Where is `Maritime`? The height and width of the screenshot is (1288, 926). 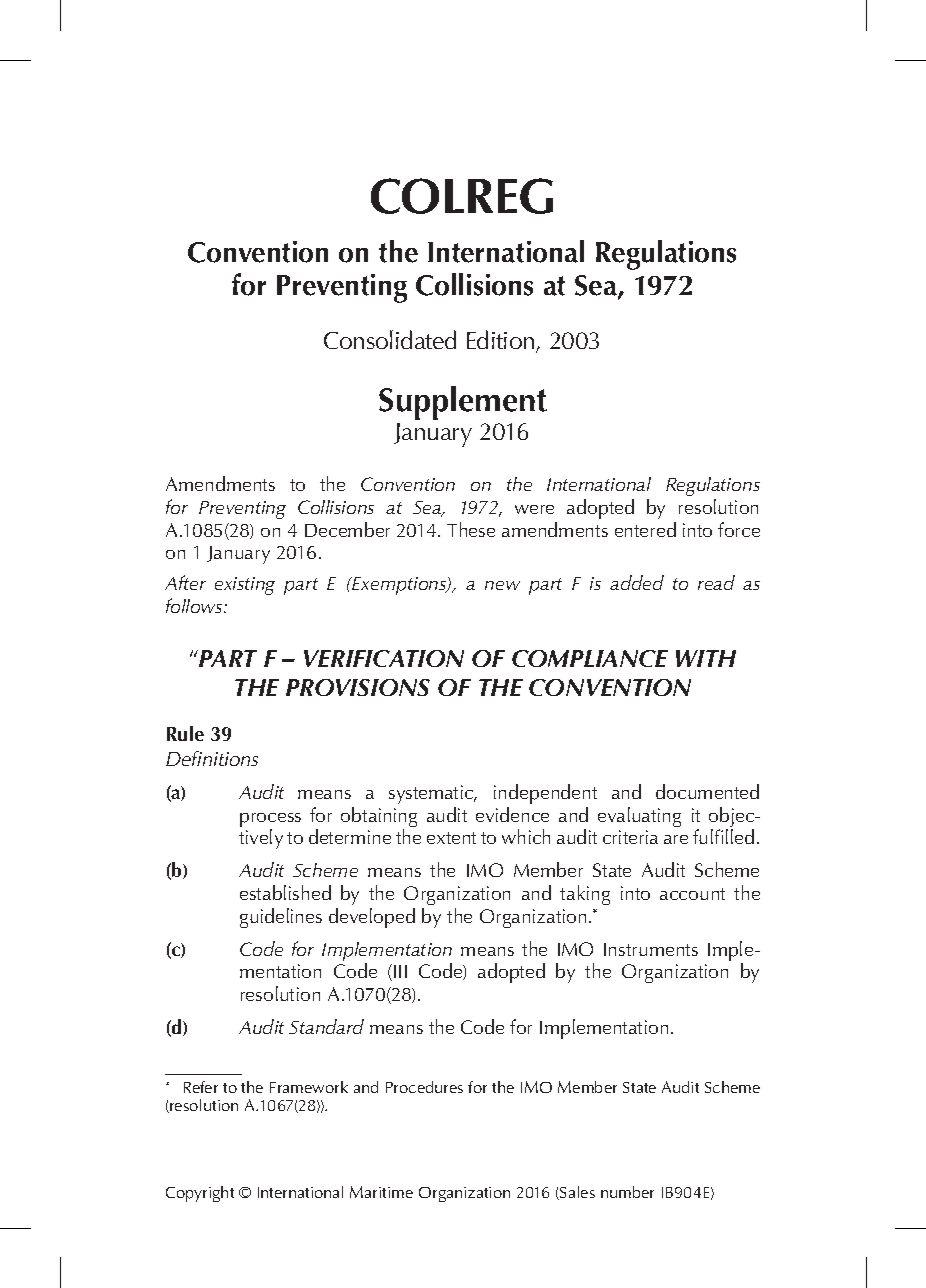
Maritime is located at coordinates (381, 1192).
